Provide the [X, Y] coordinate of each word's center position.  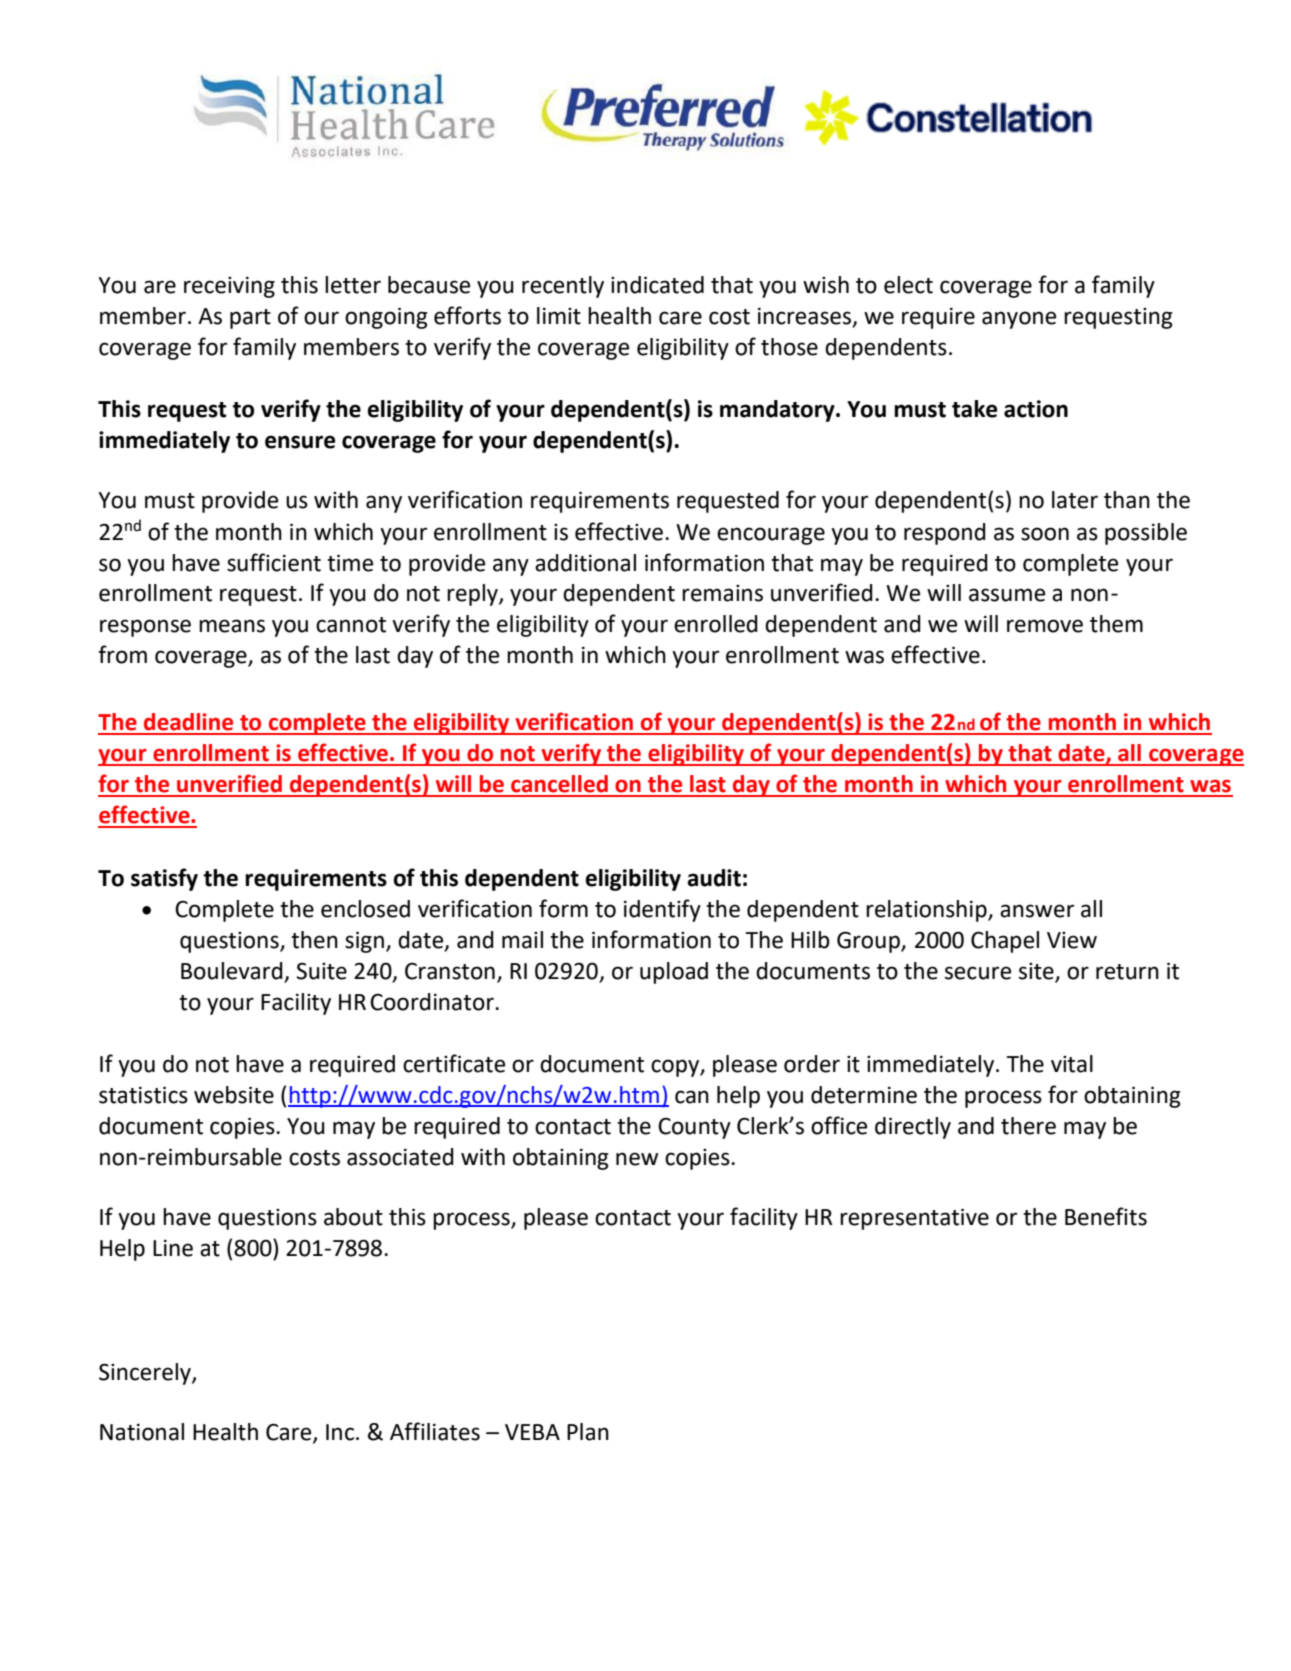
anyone [1019, 320]
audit [714, 878]
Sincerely [146, 1374]
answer [1037, 911]
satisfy [164, 879]
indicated [657, 285]
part [250, 319]
